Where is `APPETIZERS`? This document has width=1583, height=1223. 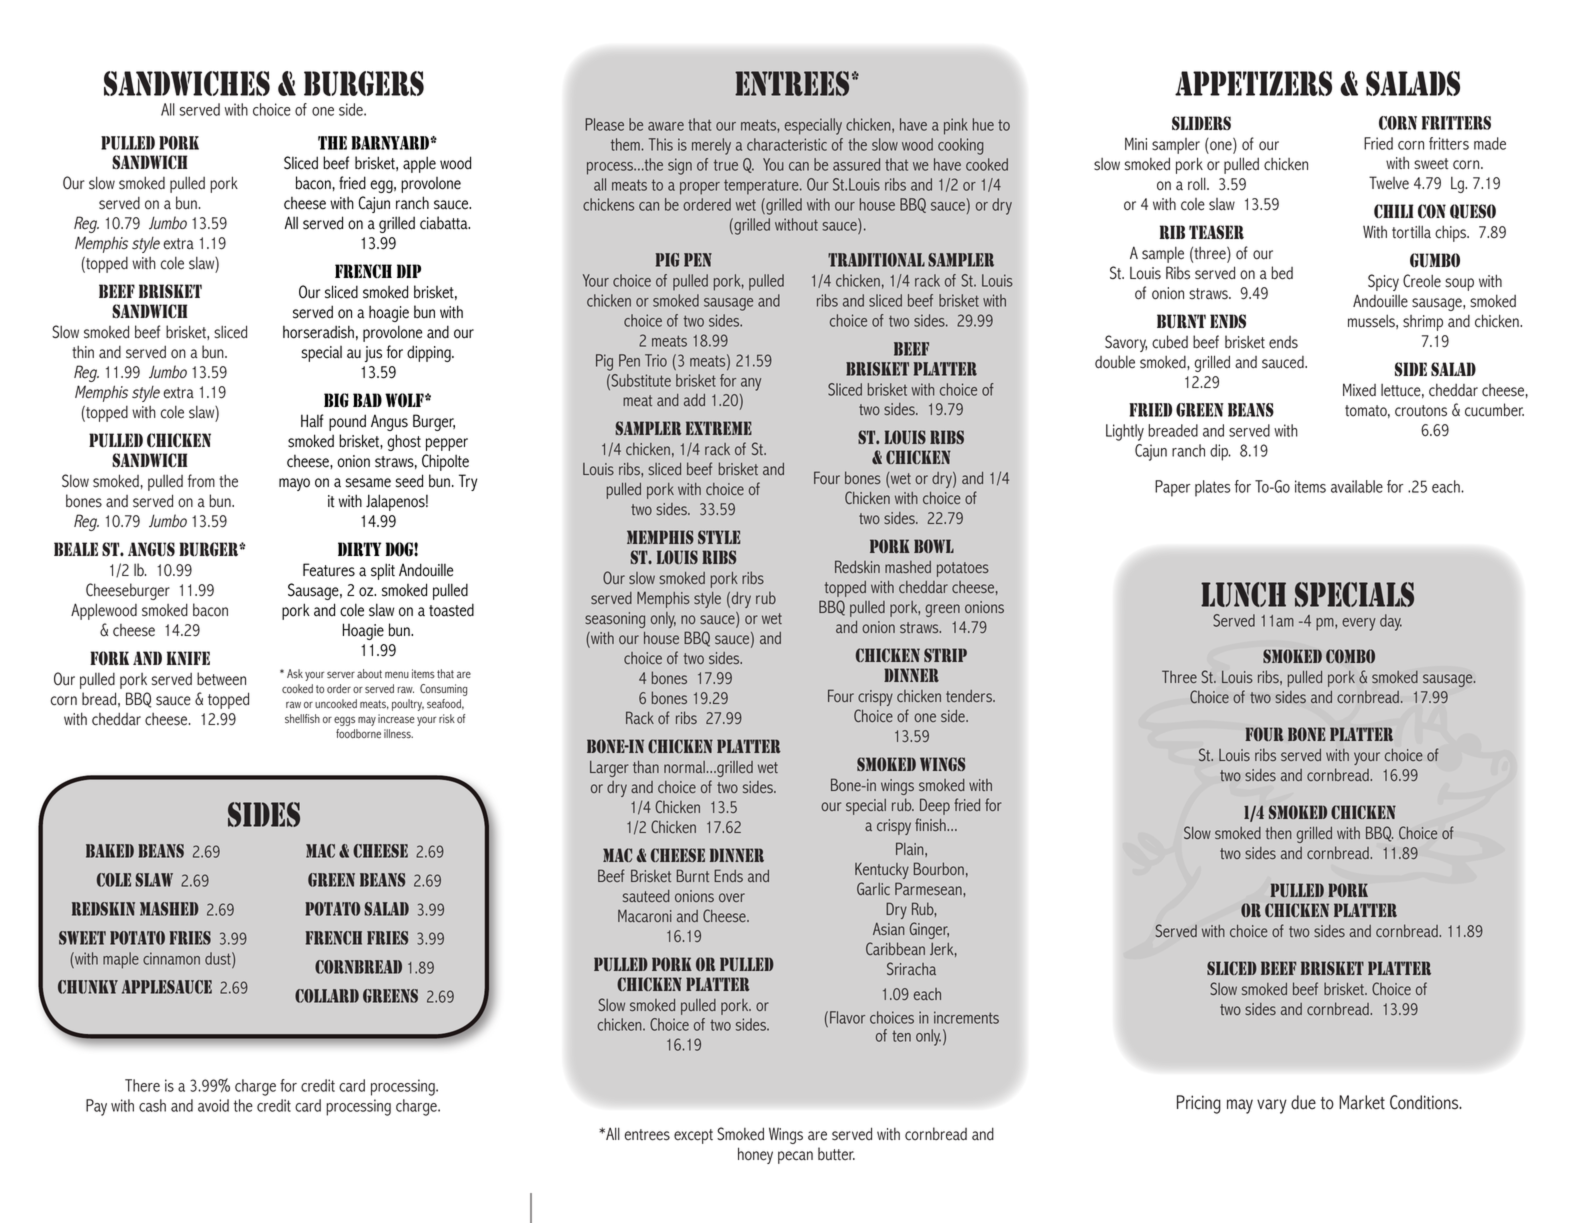
APPETIZERS is located at coordinates (1253, 83).
